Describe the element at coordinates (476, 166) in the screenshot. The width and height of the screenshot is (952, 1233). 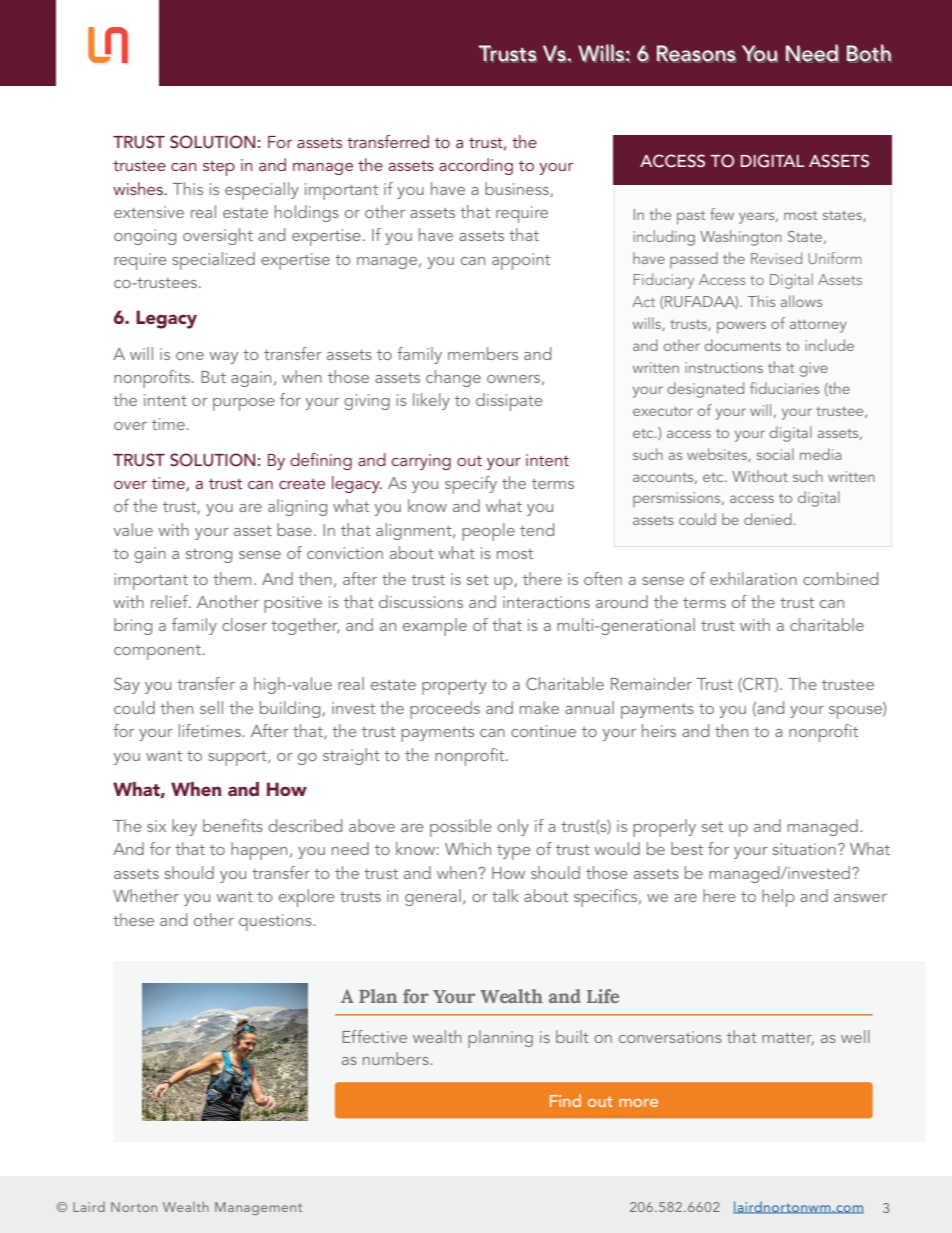
I see `according` at that location.
